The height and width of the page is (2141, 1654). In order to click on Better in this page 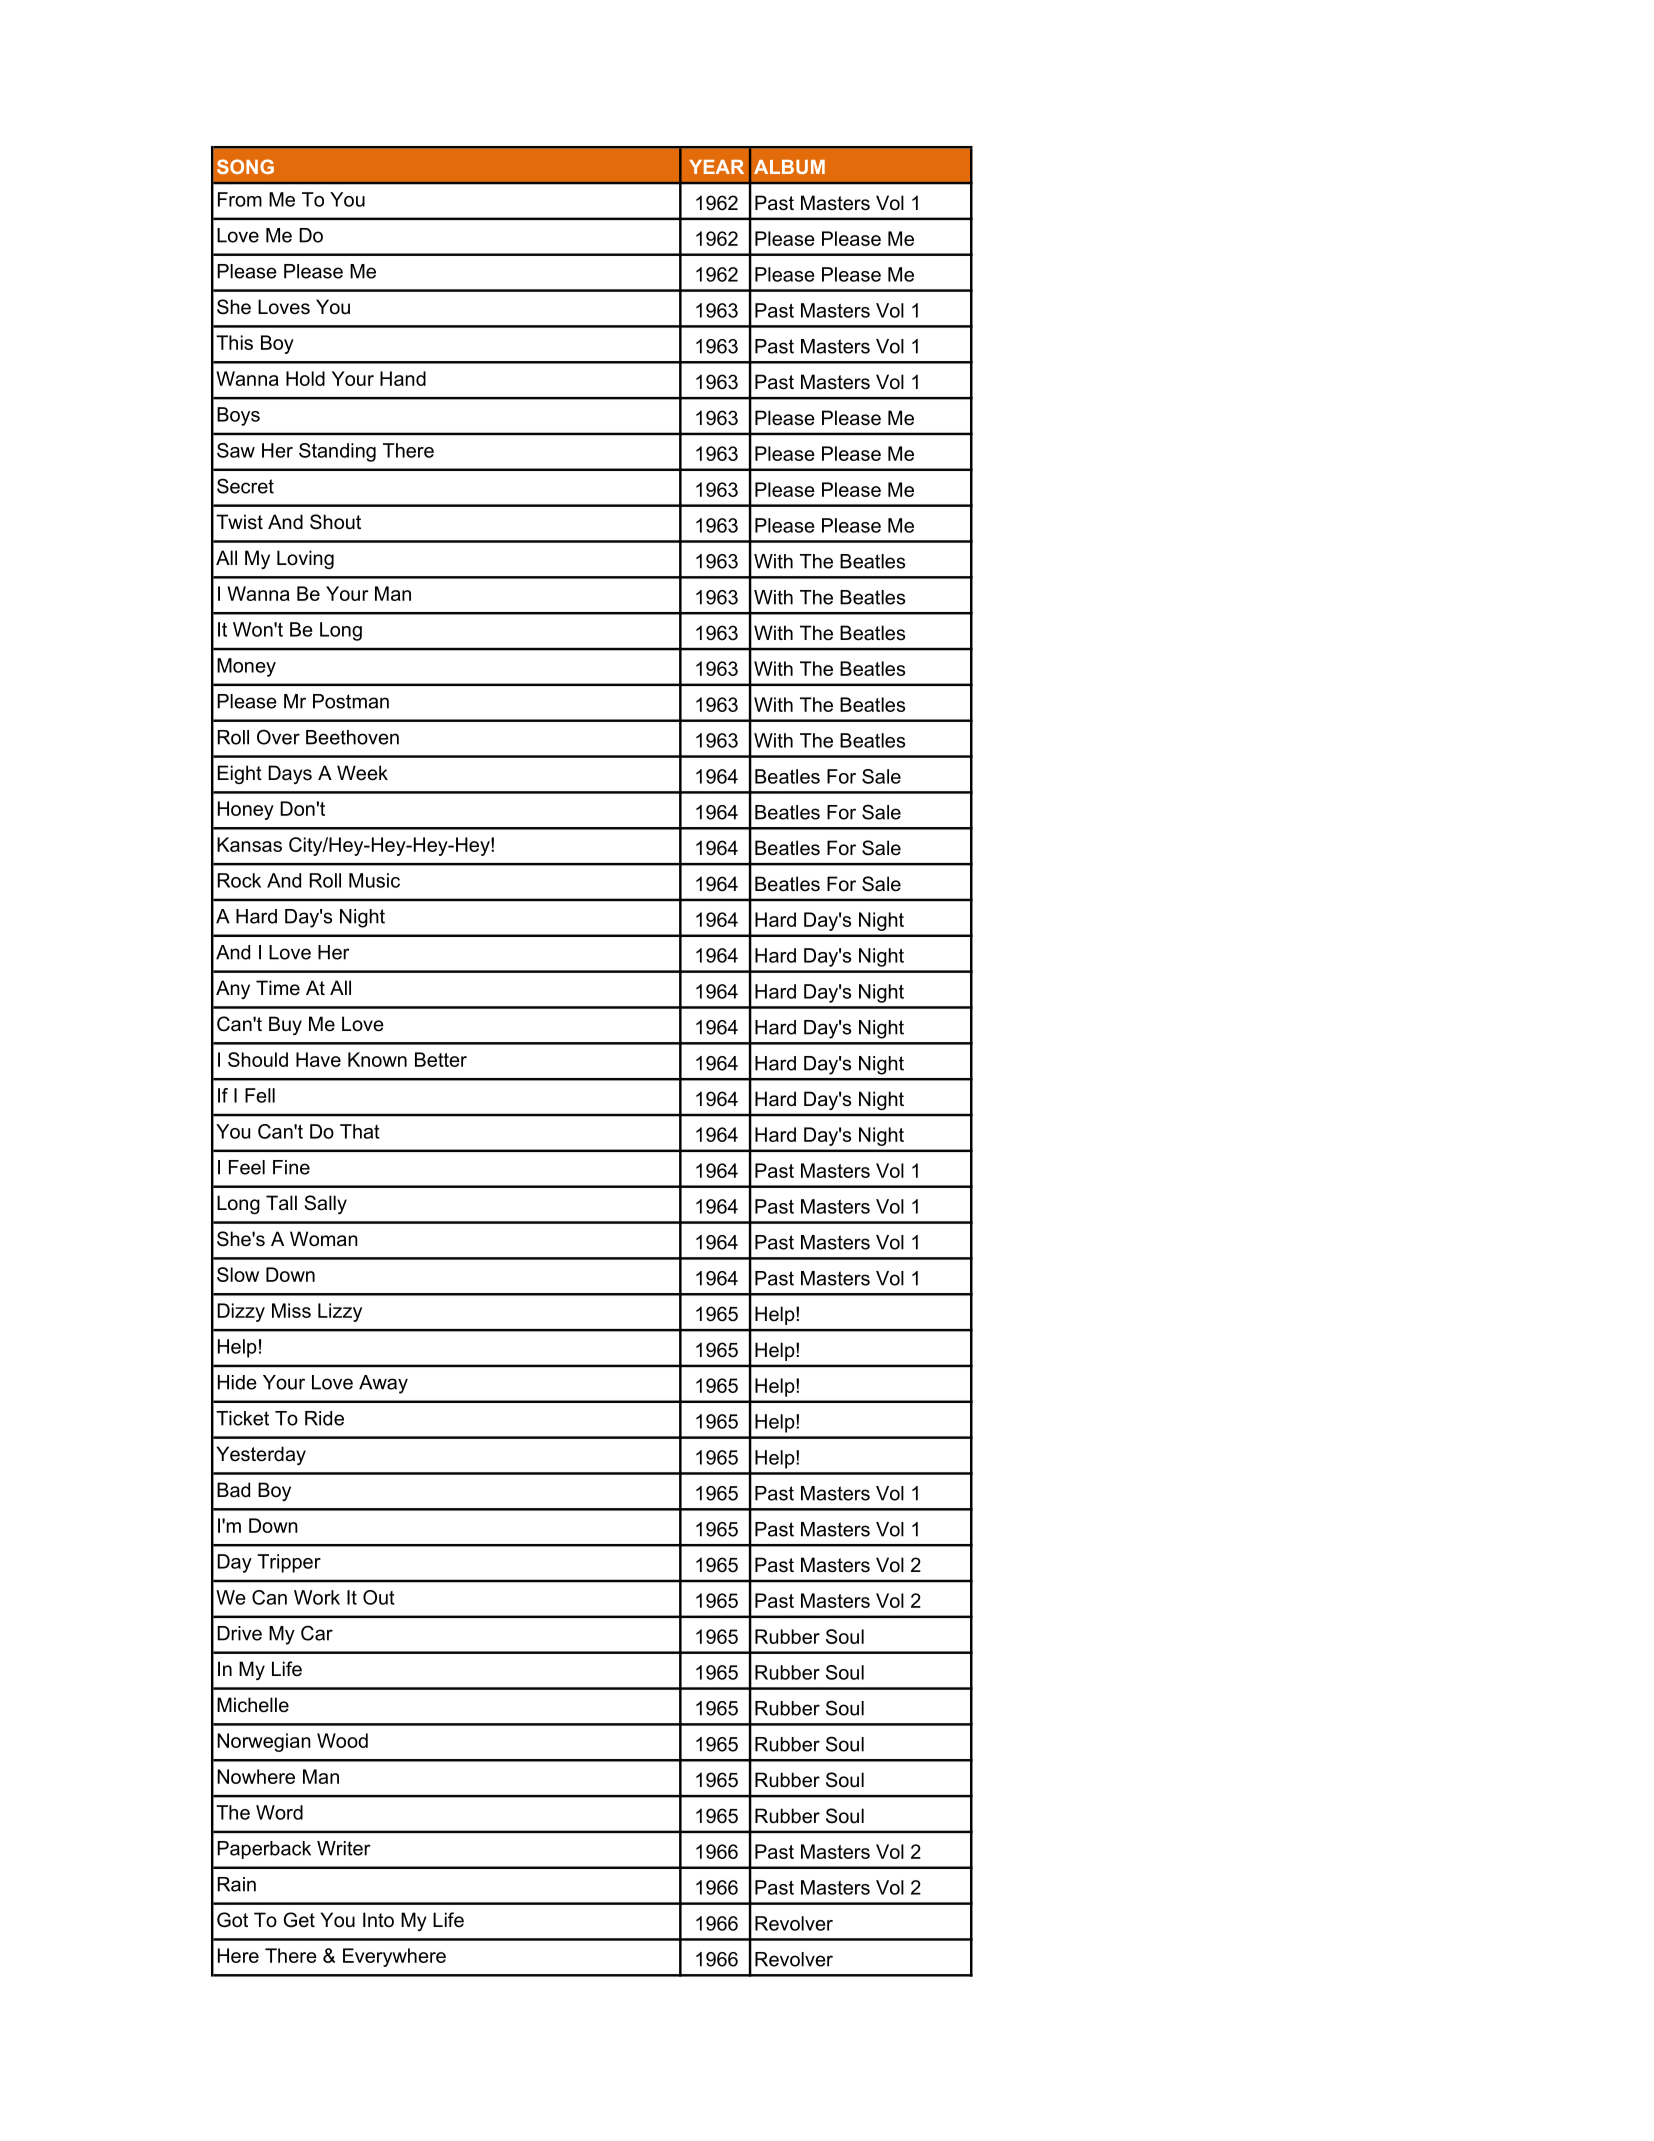, I will do `click(441, 1059)`.
